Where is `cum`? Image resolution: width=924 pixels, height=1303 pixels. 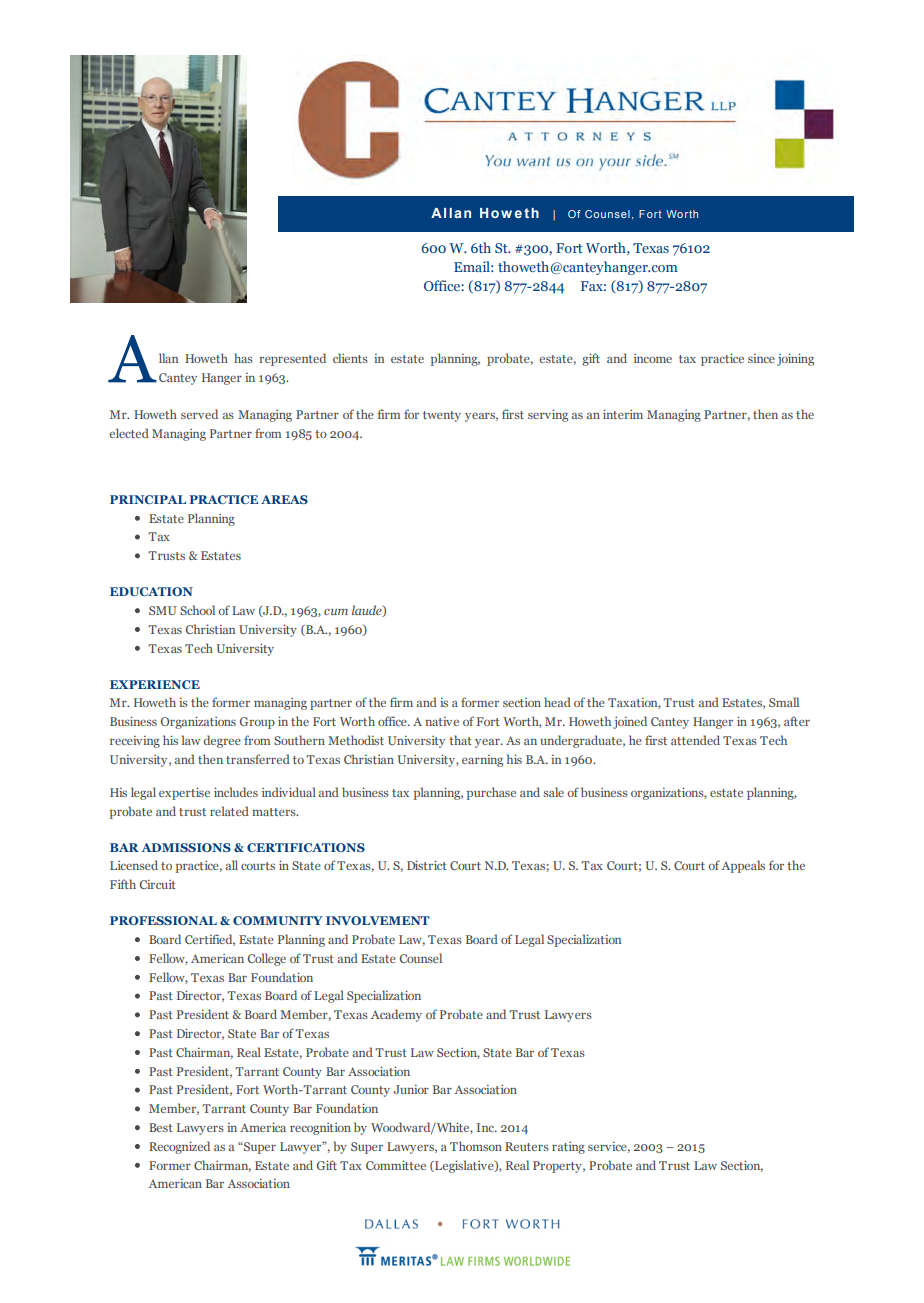
cum is located at coordinates (336, 612).
